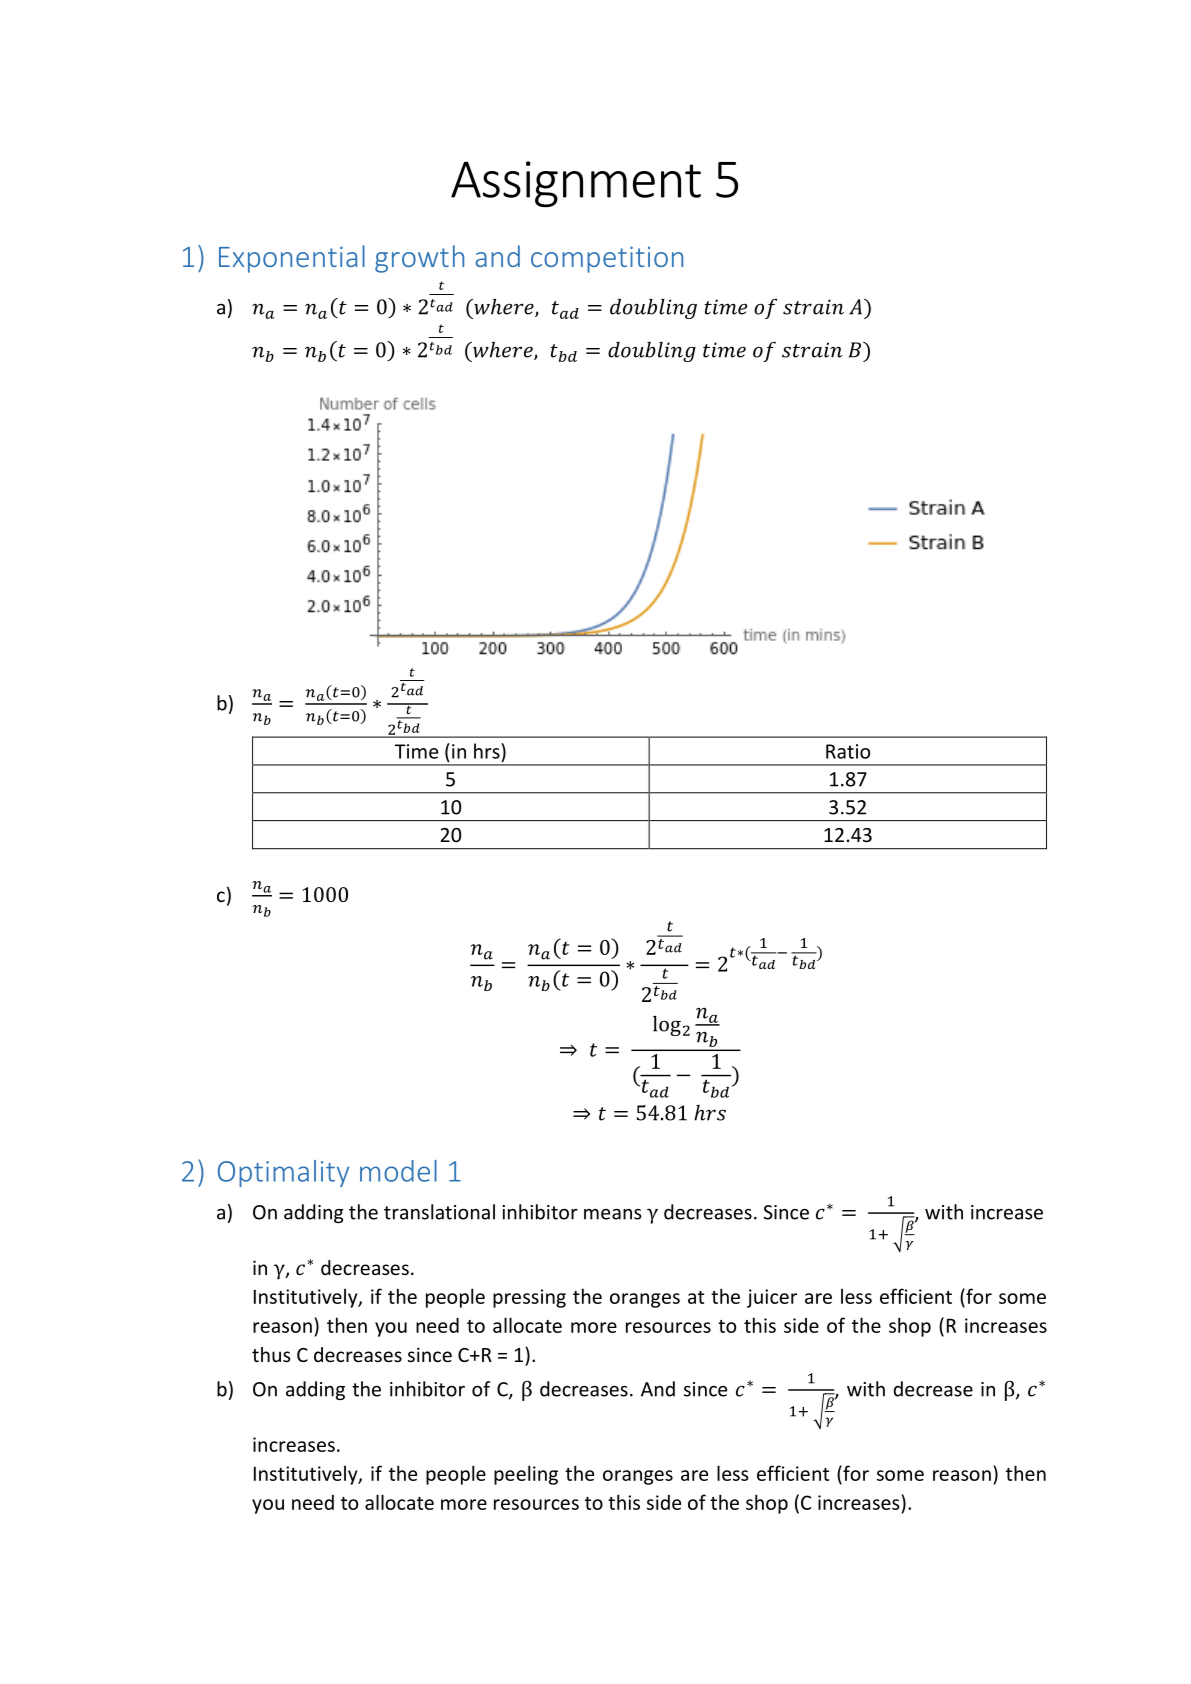 The width and height of the page is (1191, 1684). I want to click on growth, so click(419, 259).
